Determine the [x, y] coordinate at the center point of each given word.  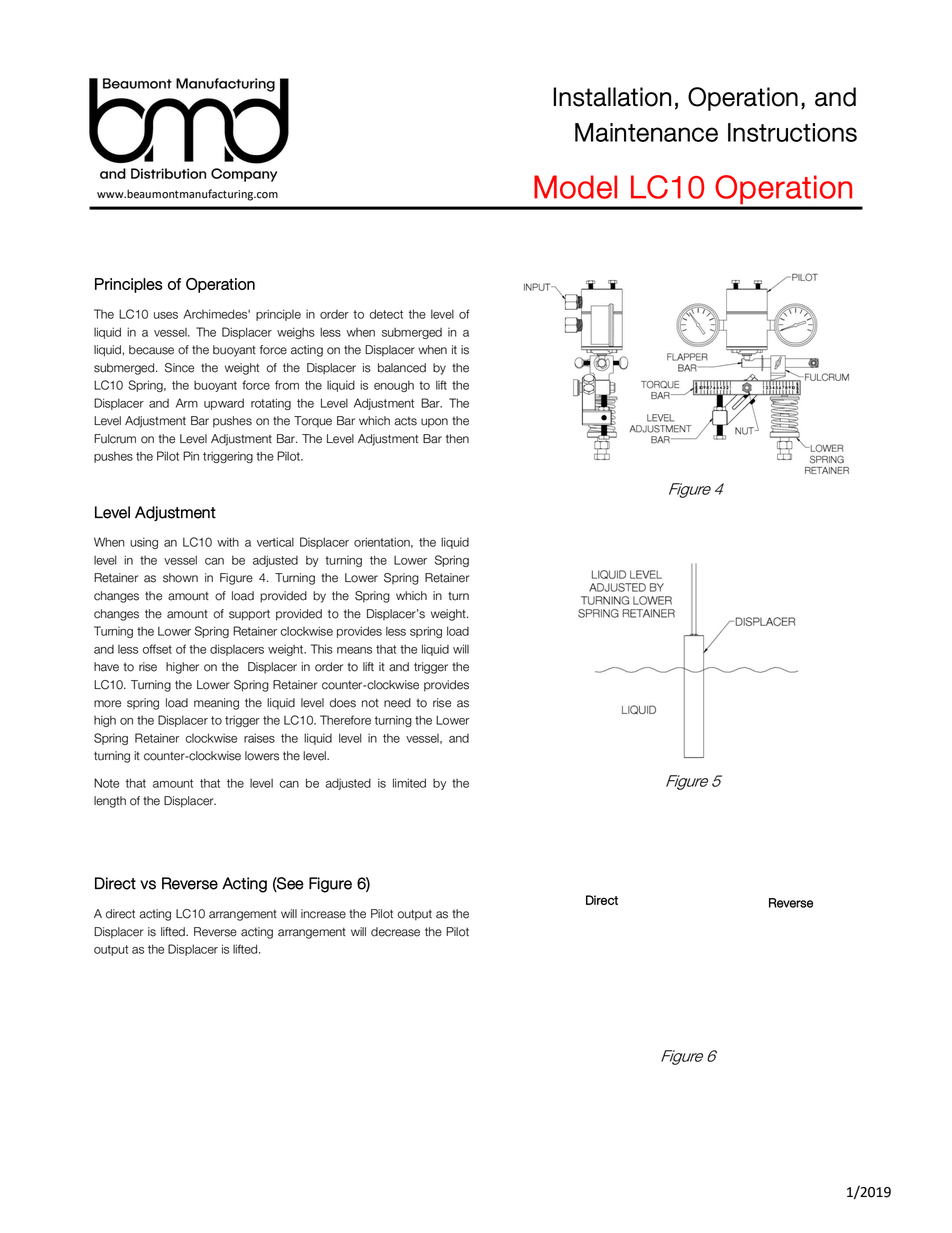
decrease [395, 932]
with [228, 542]
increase [323, 914]
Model [575, 187]
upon [434, 423]
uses [166, 315]
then [457, 439]
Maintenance [646, 132]
